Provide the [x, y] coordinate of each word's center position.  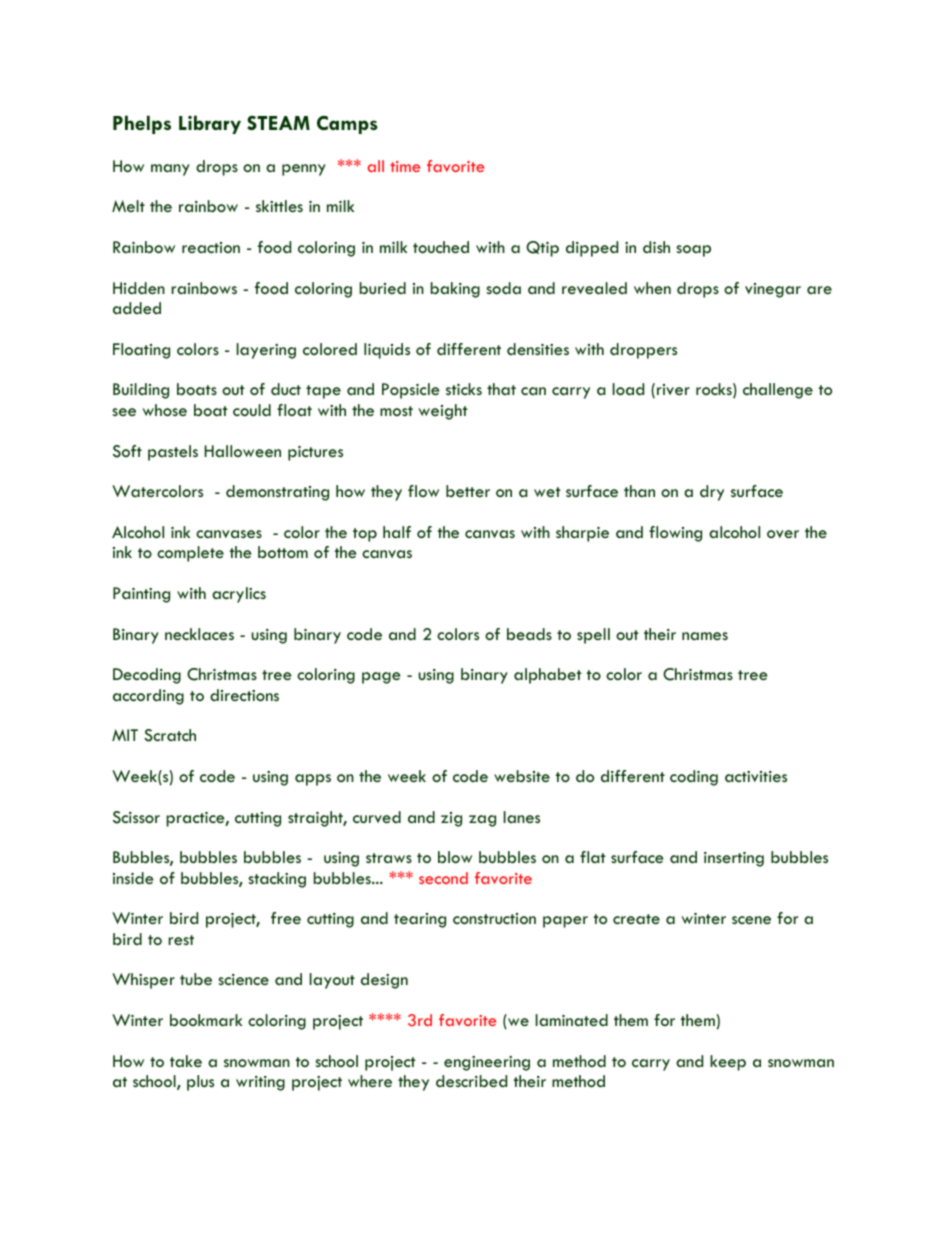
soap [693, 251]
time [405, 166]
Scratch [170, 735]
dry [712, 493]
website [522, 776]
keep [728, 1063]
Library [210, 124]
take [186, 1061]
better [468, 491]
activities [756, 776]
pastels [173, 453]
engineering [487, 1063]
